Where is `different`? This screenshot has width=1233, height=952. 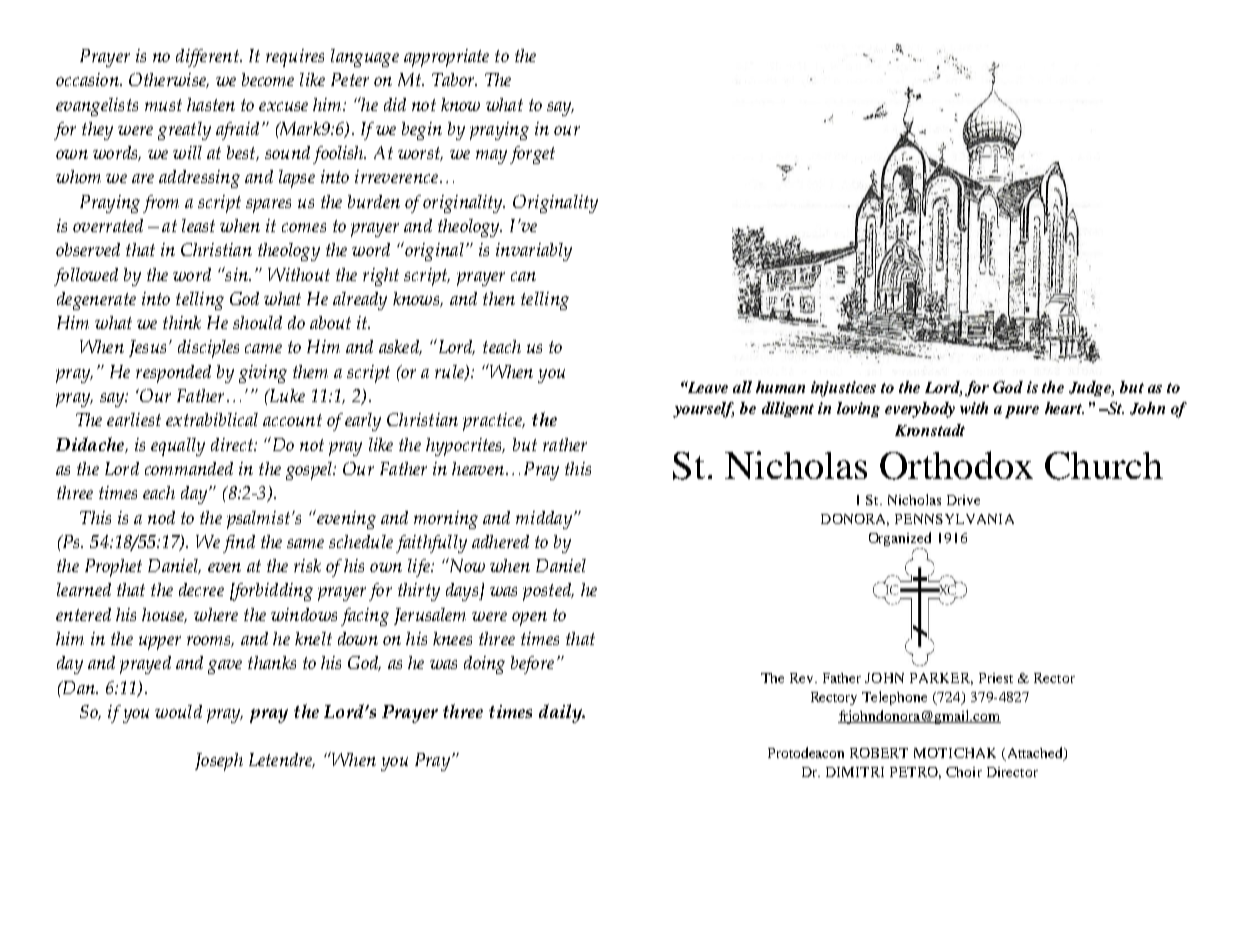
different is located at coordinates (208, 58).
